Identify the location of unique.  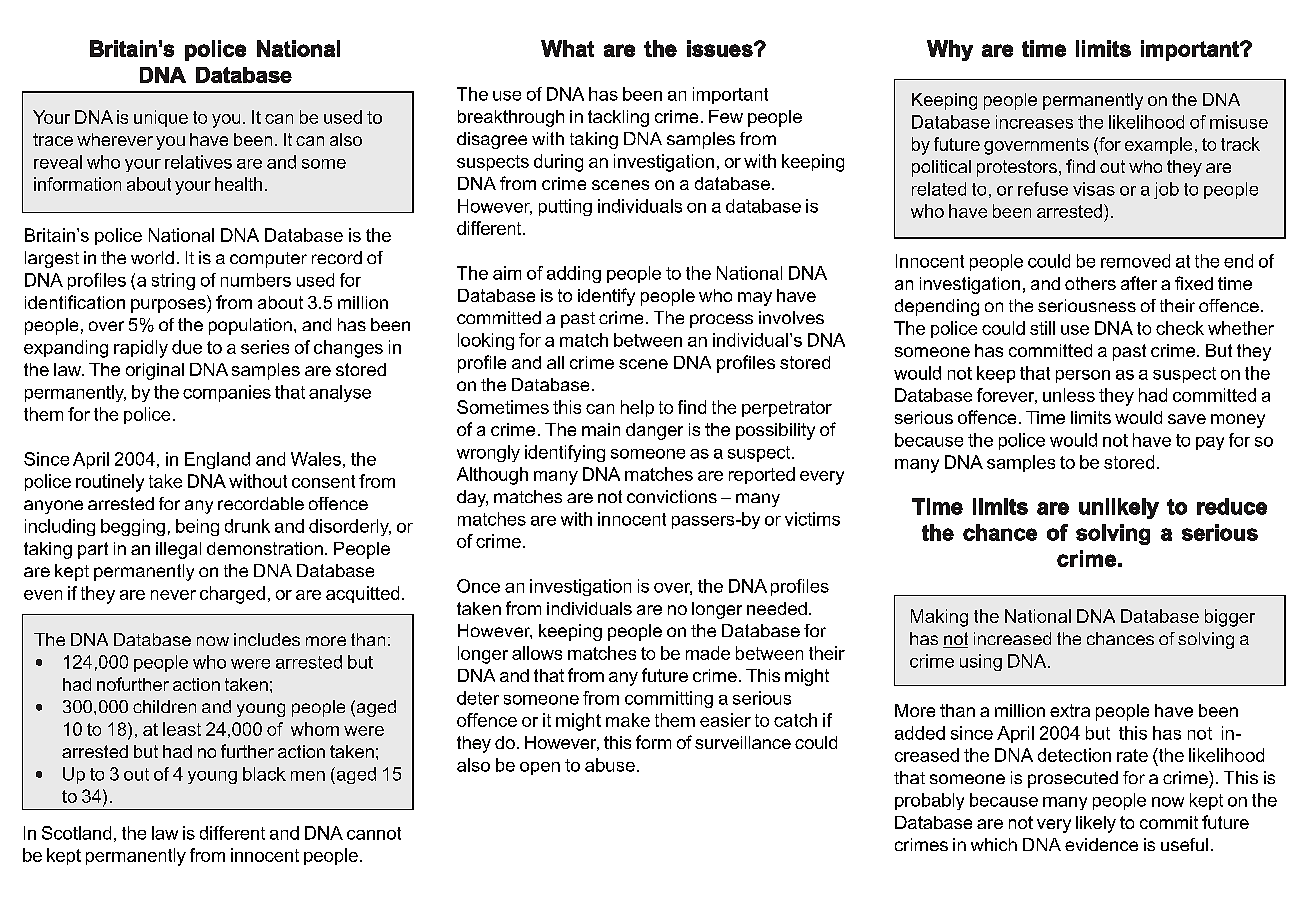
(161, 118).
